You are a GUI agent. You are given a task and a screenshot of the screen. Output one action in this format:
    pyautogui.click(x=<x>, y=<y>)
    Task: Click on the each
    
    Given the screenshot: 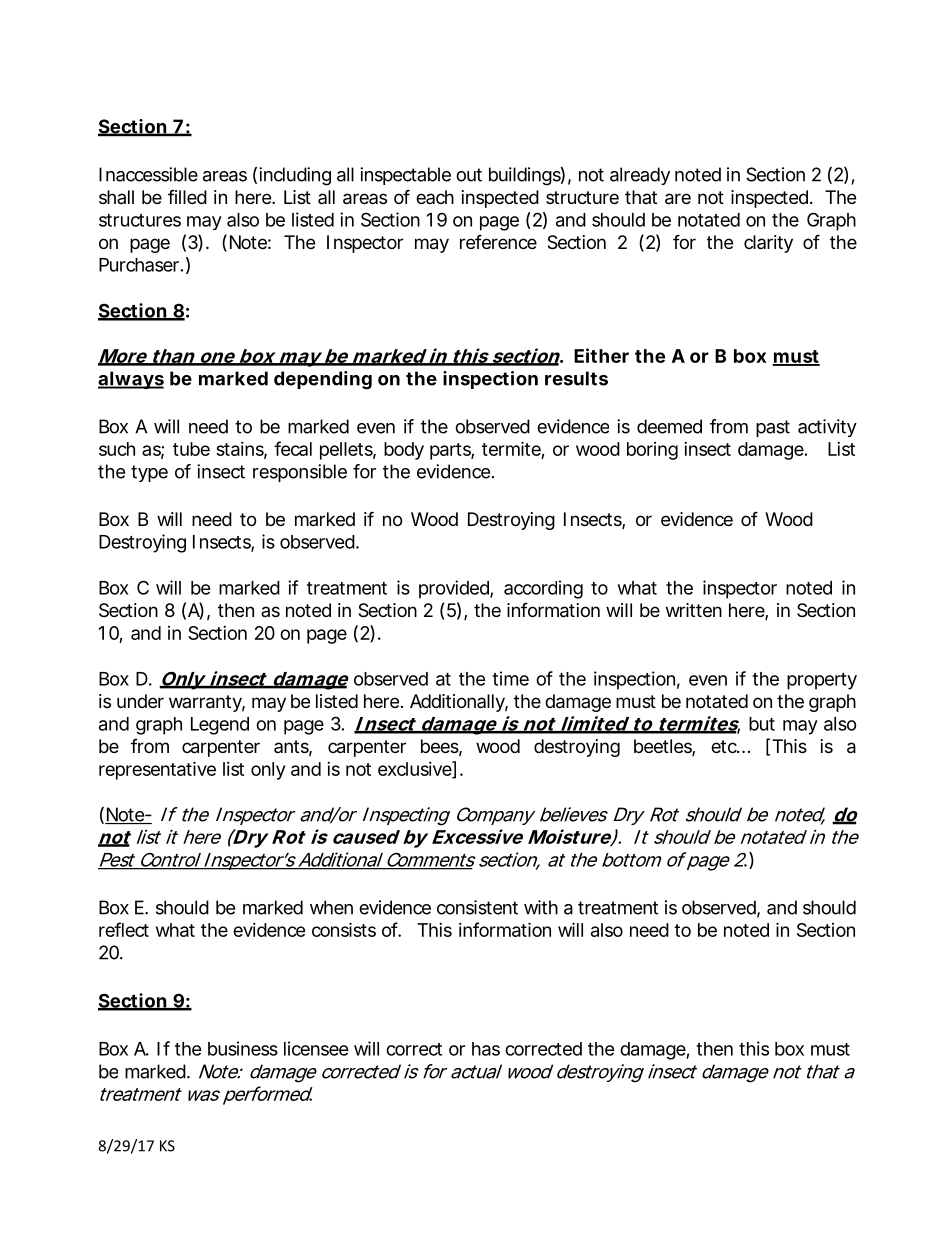 What is the action you would take?
    pyautogui.click(x=435, y=197)
